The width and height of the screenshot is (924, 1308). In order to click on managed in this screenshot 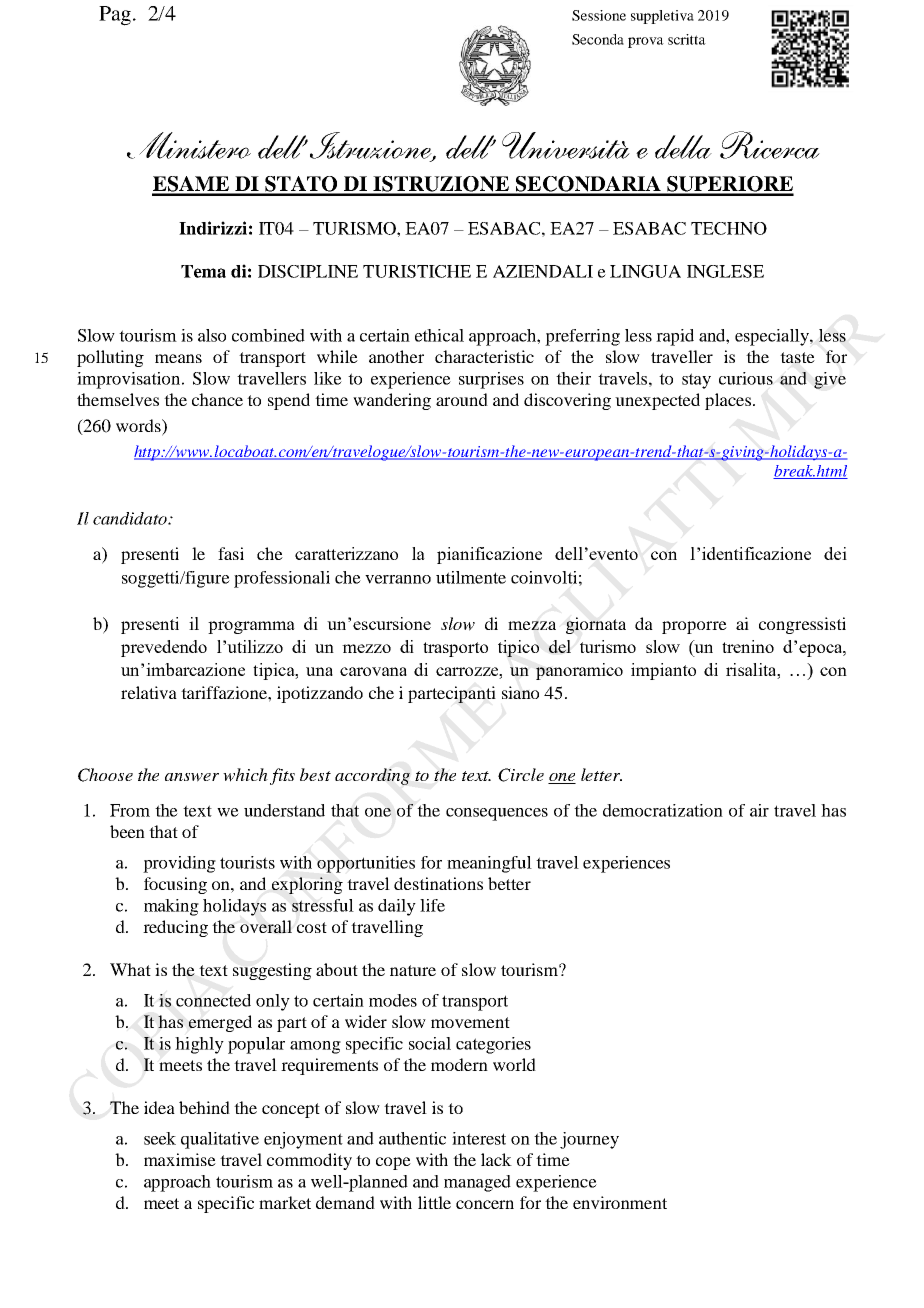, I will do `click(477, 1183)`.
